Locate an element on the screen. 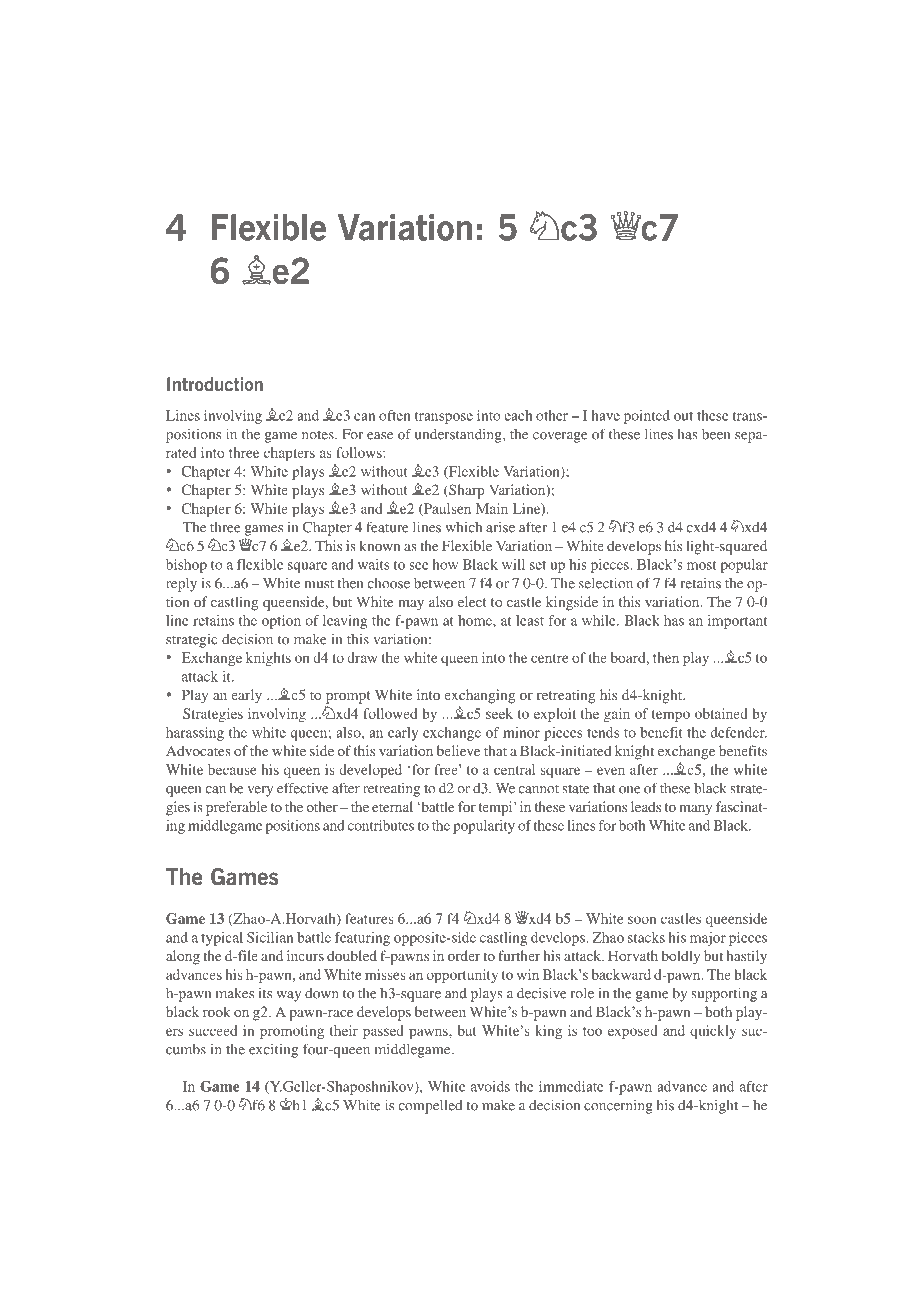  been is located at coordinates (716, 434).
